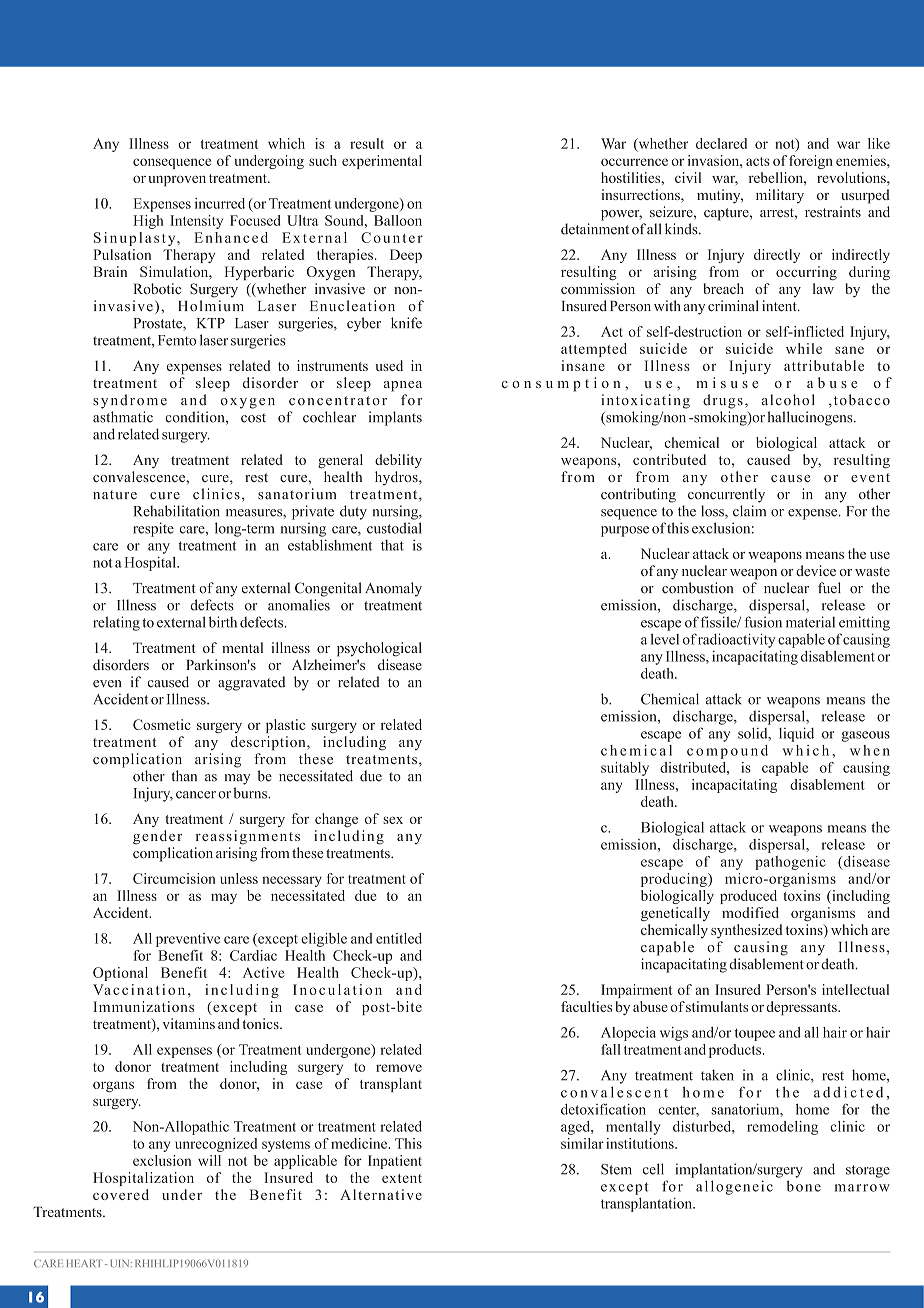 Image resolution: width=924 pixels, height=1308 pixels. Describe the element at coordinates (177, 181) in the screenshot. I see `unproven` at that location.
